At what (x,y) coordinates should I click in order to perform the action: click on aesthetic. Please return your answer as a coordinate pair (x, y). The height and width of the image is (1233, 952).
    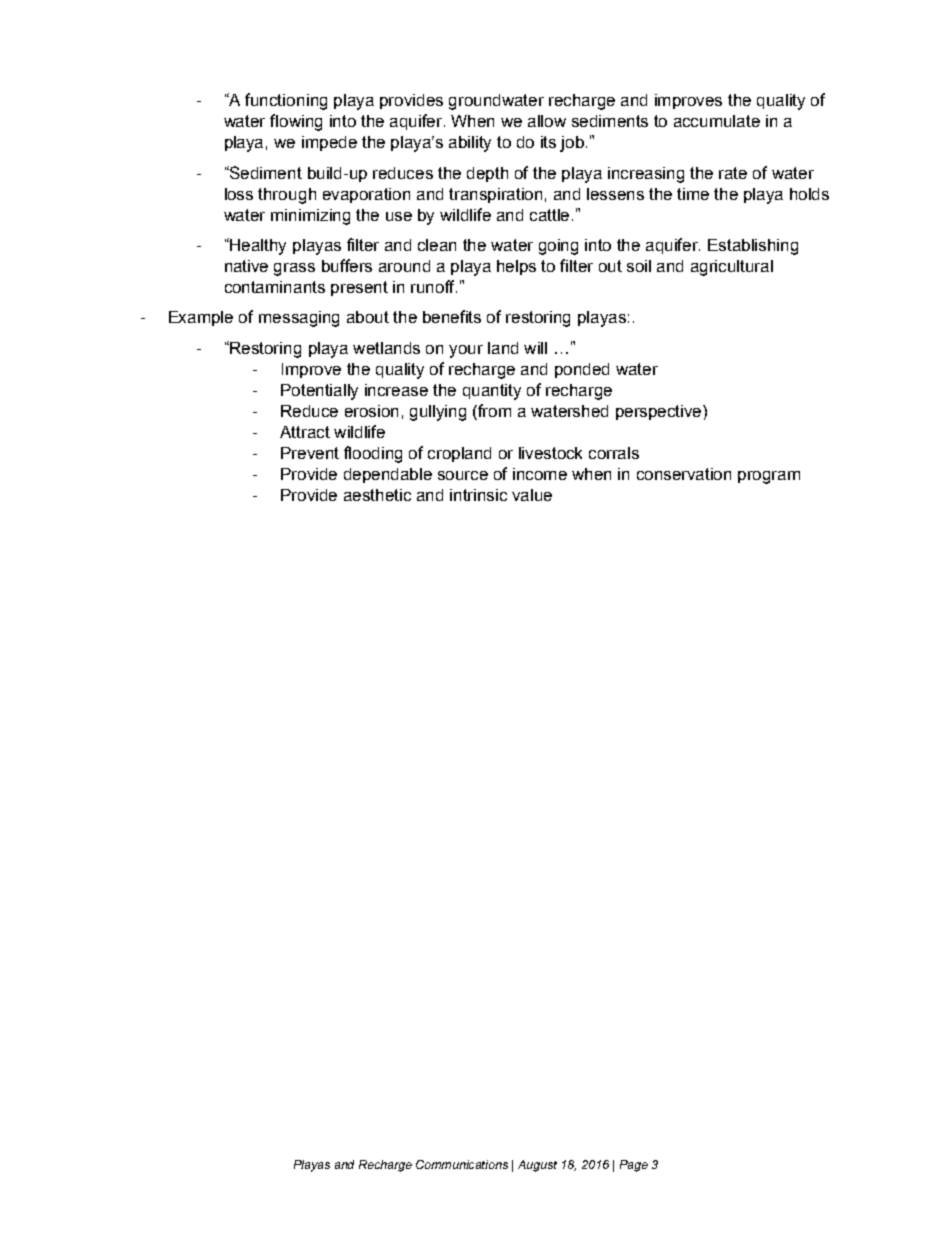
    Looking at the image, I should click on (377, 495).
